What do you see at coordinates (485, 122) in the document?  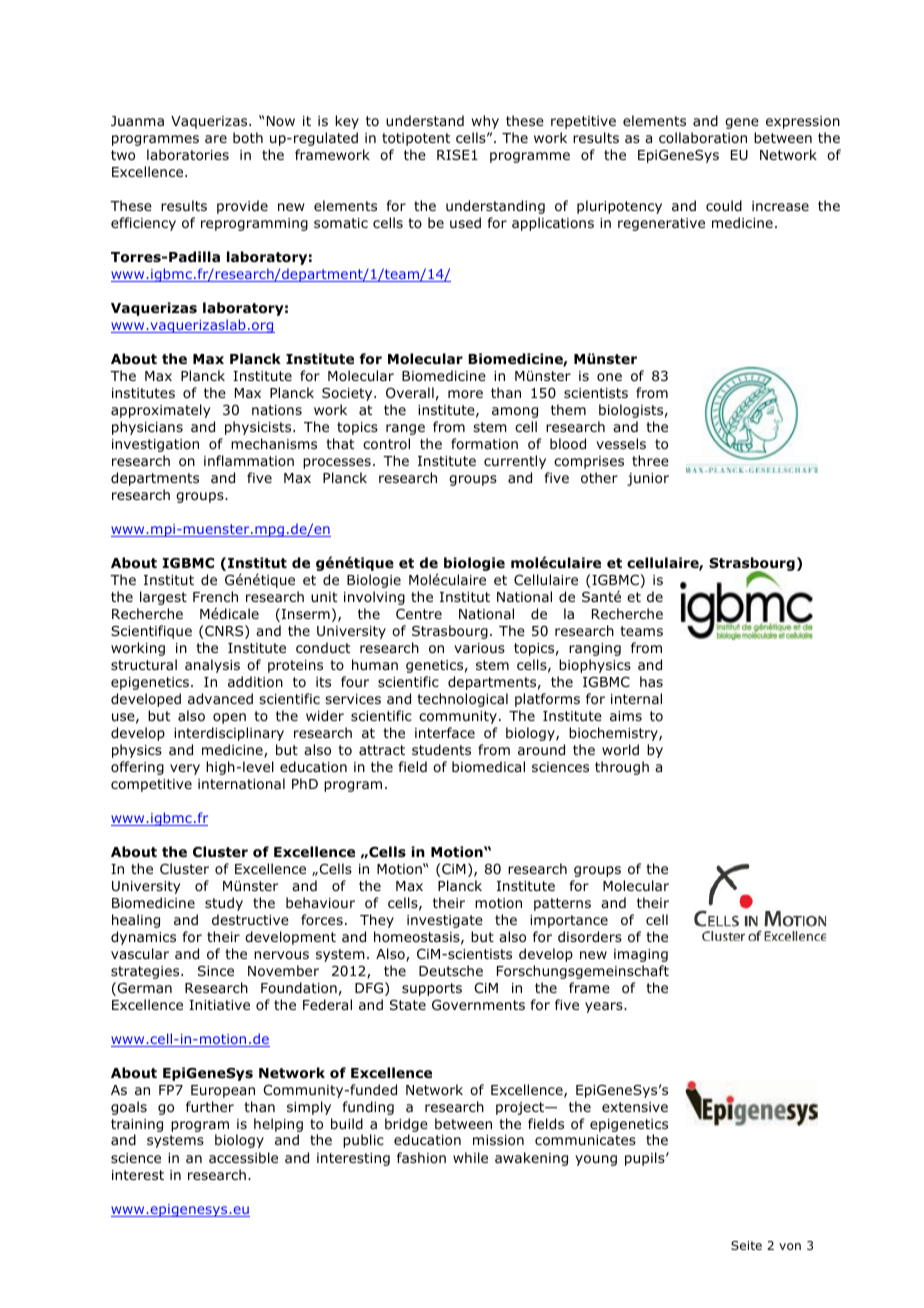 I see `why` at bounding box center [485, 122].
